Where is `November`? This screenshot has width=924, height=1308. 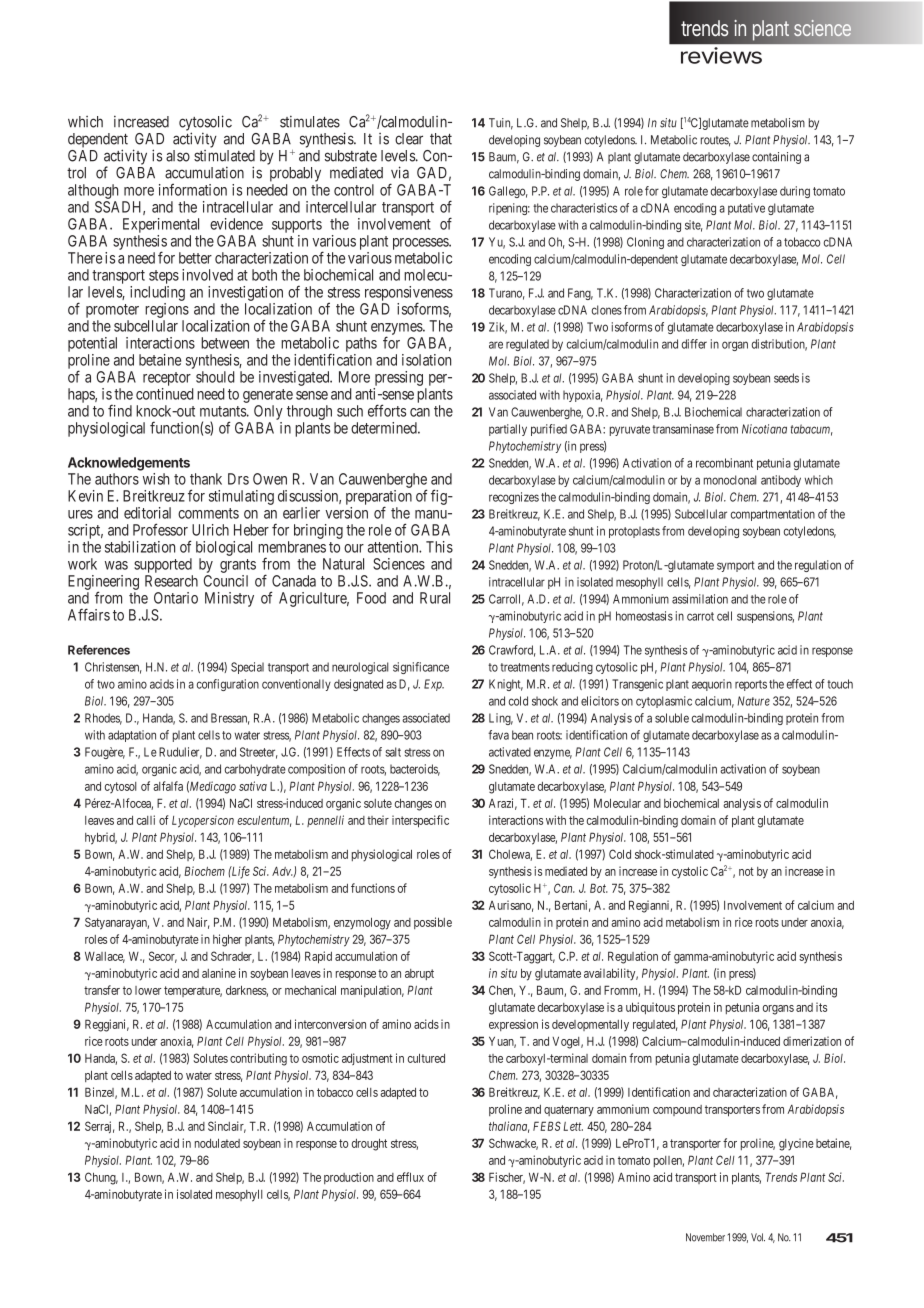 November is located at coordinates (705, 1237).
